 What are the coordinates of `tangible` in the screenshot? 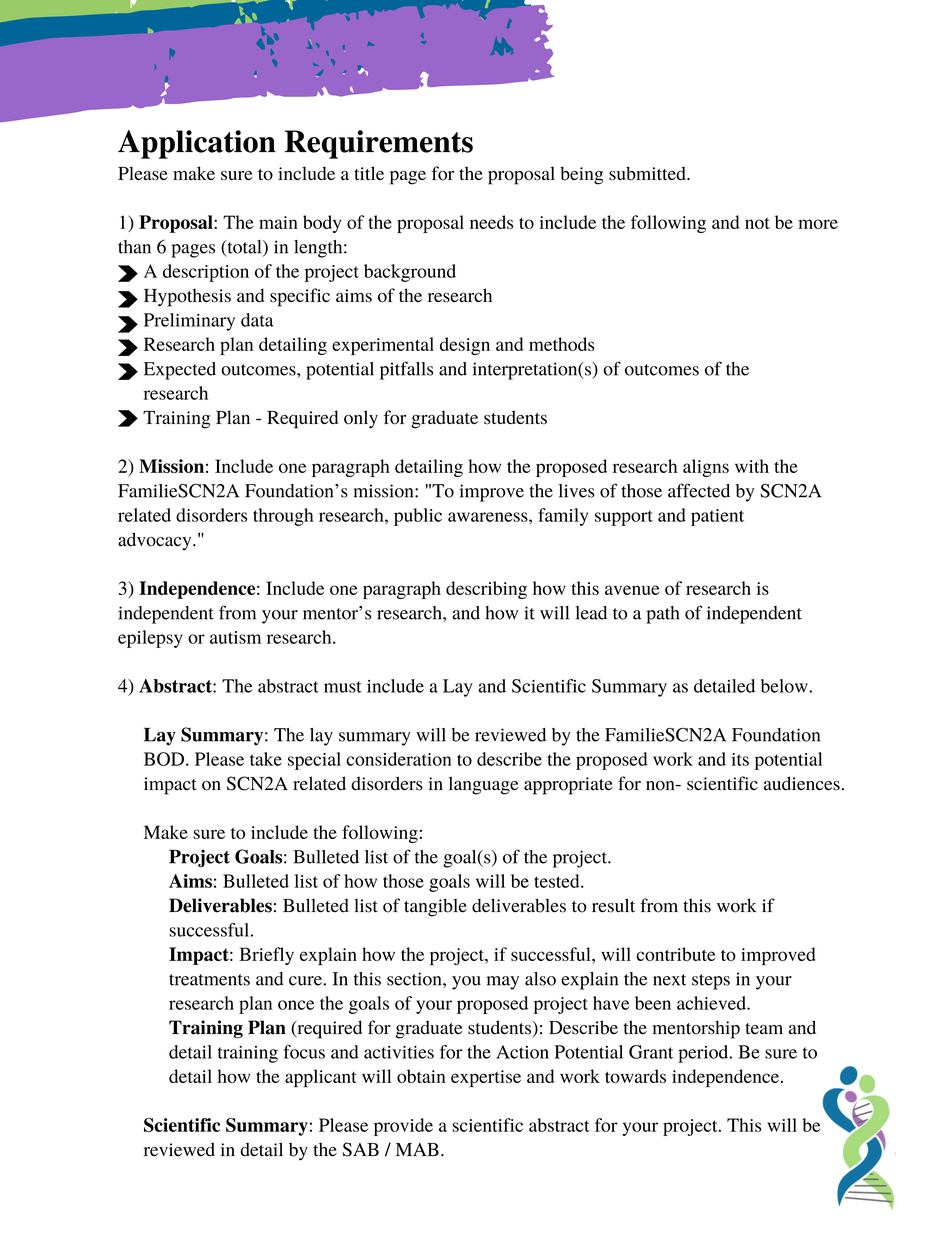 It's located at (435, 907).
